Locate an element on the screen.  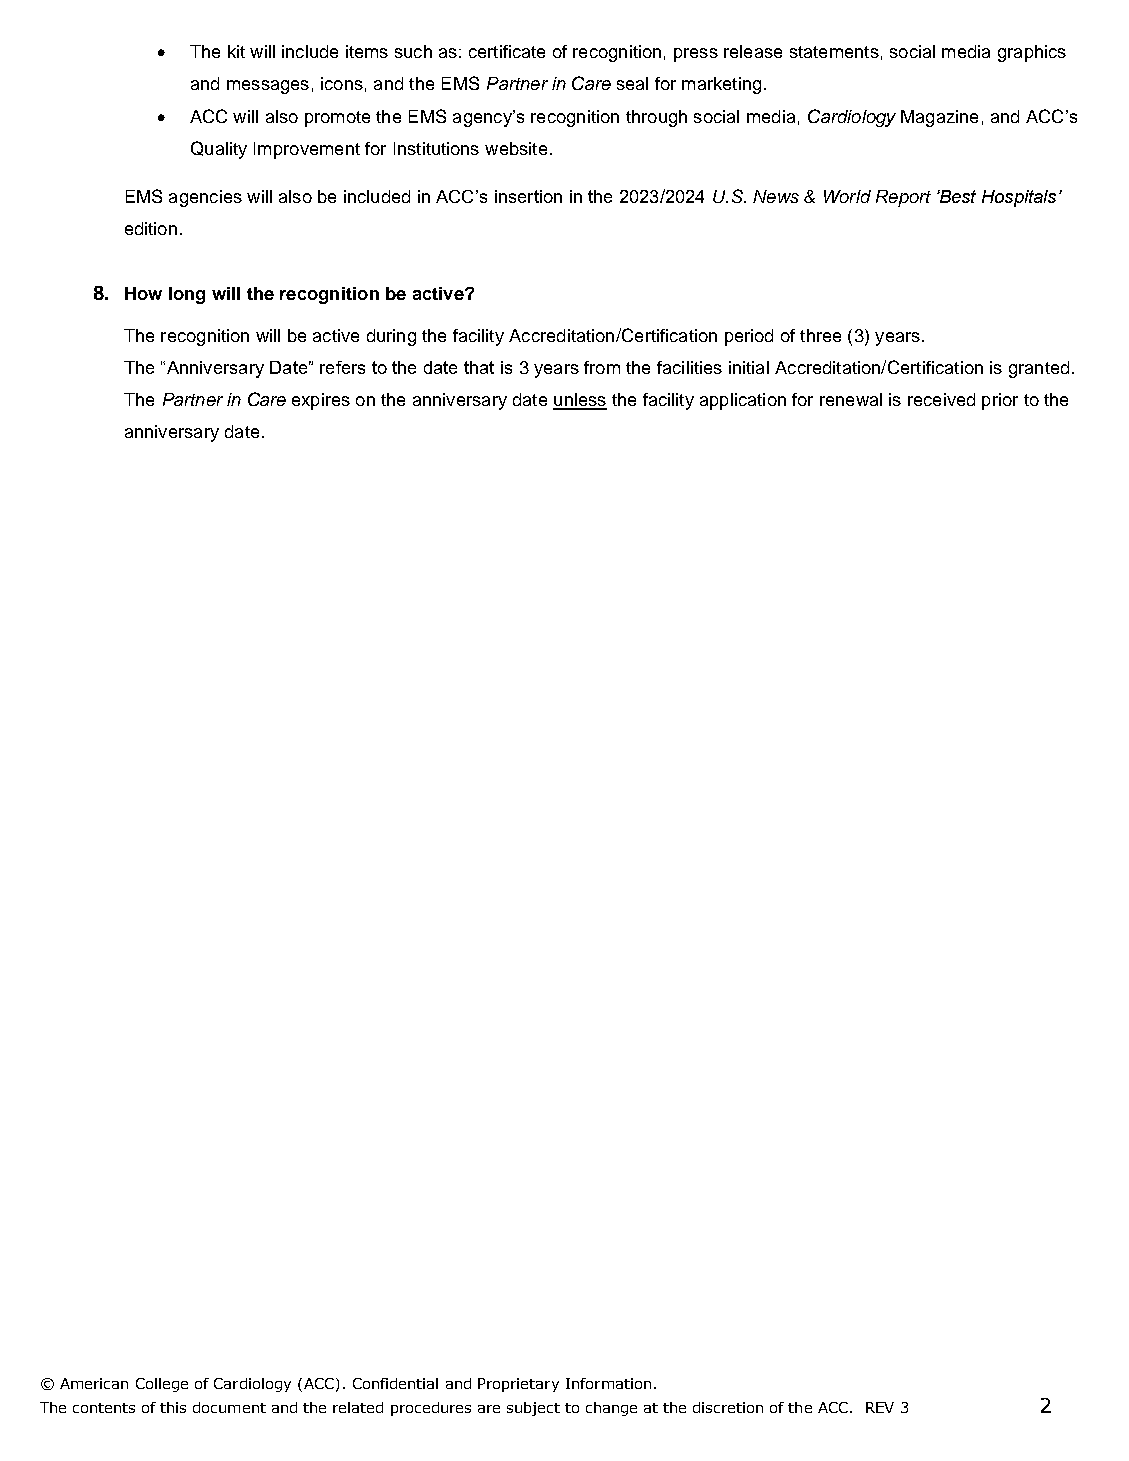
refers is located at coordinates (342, 367).
